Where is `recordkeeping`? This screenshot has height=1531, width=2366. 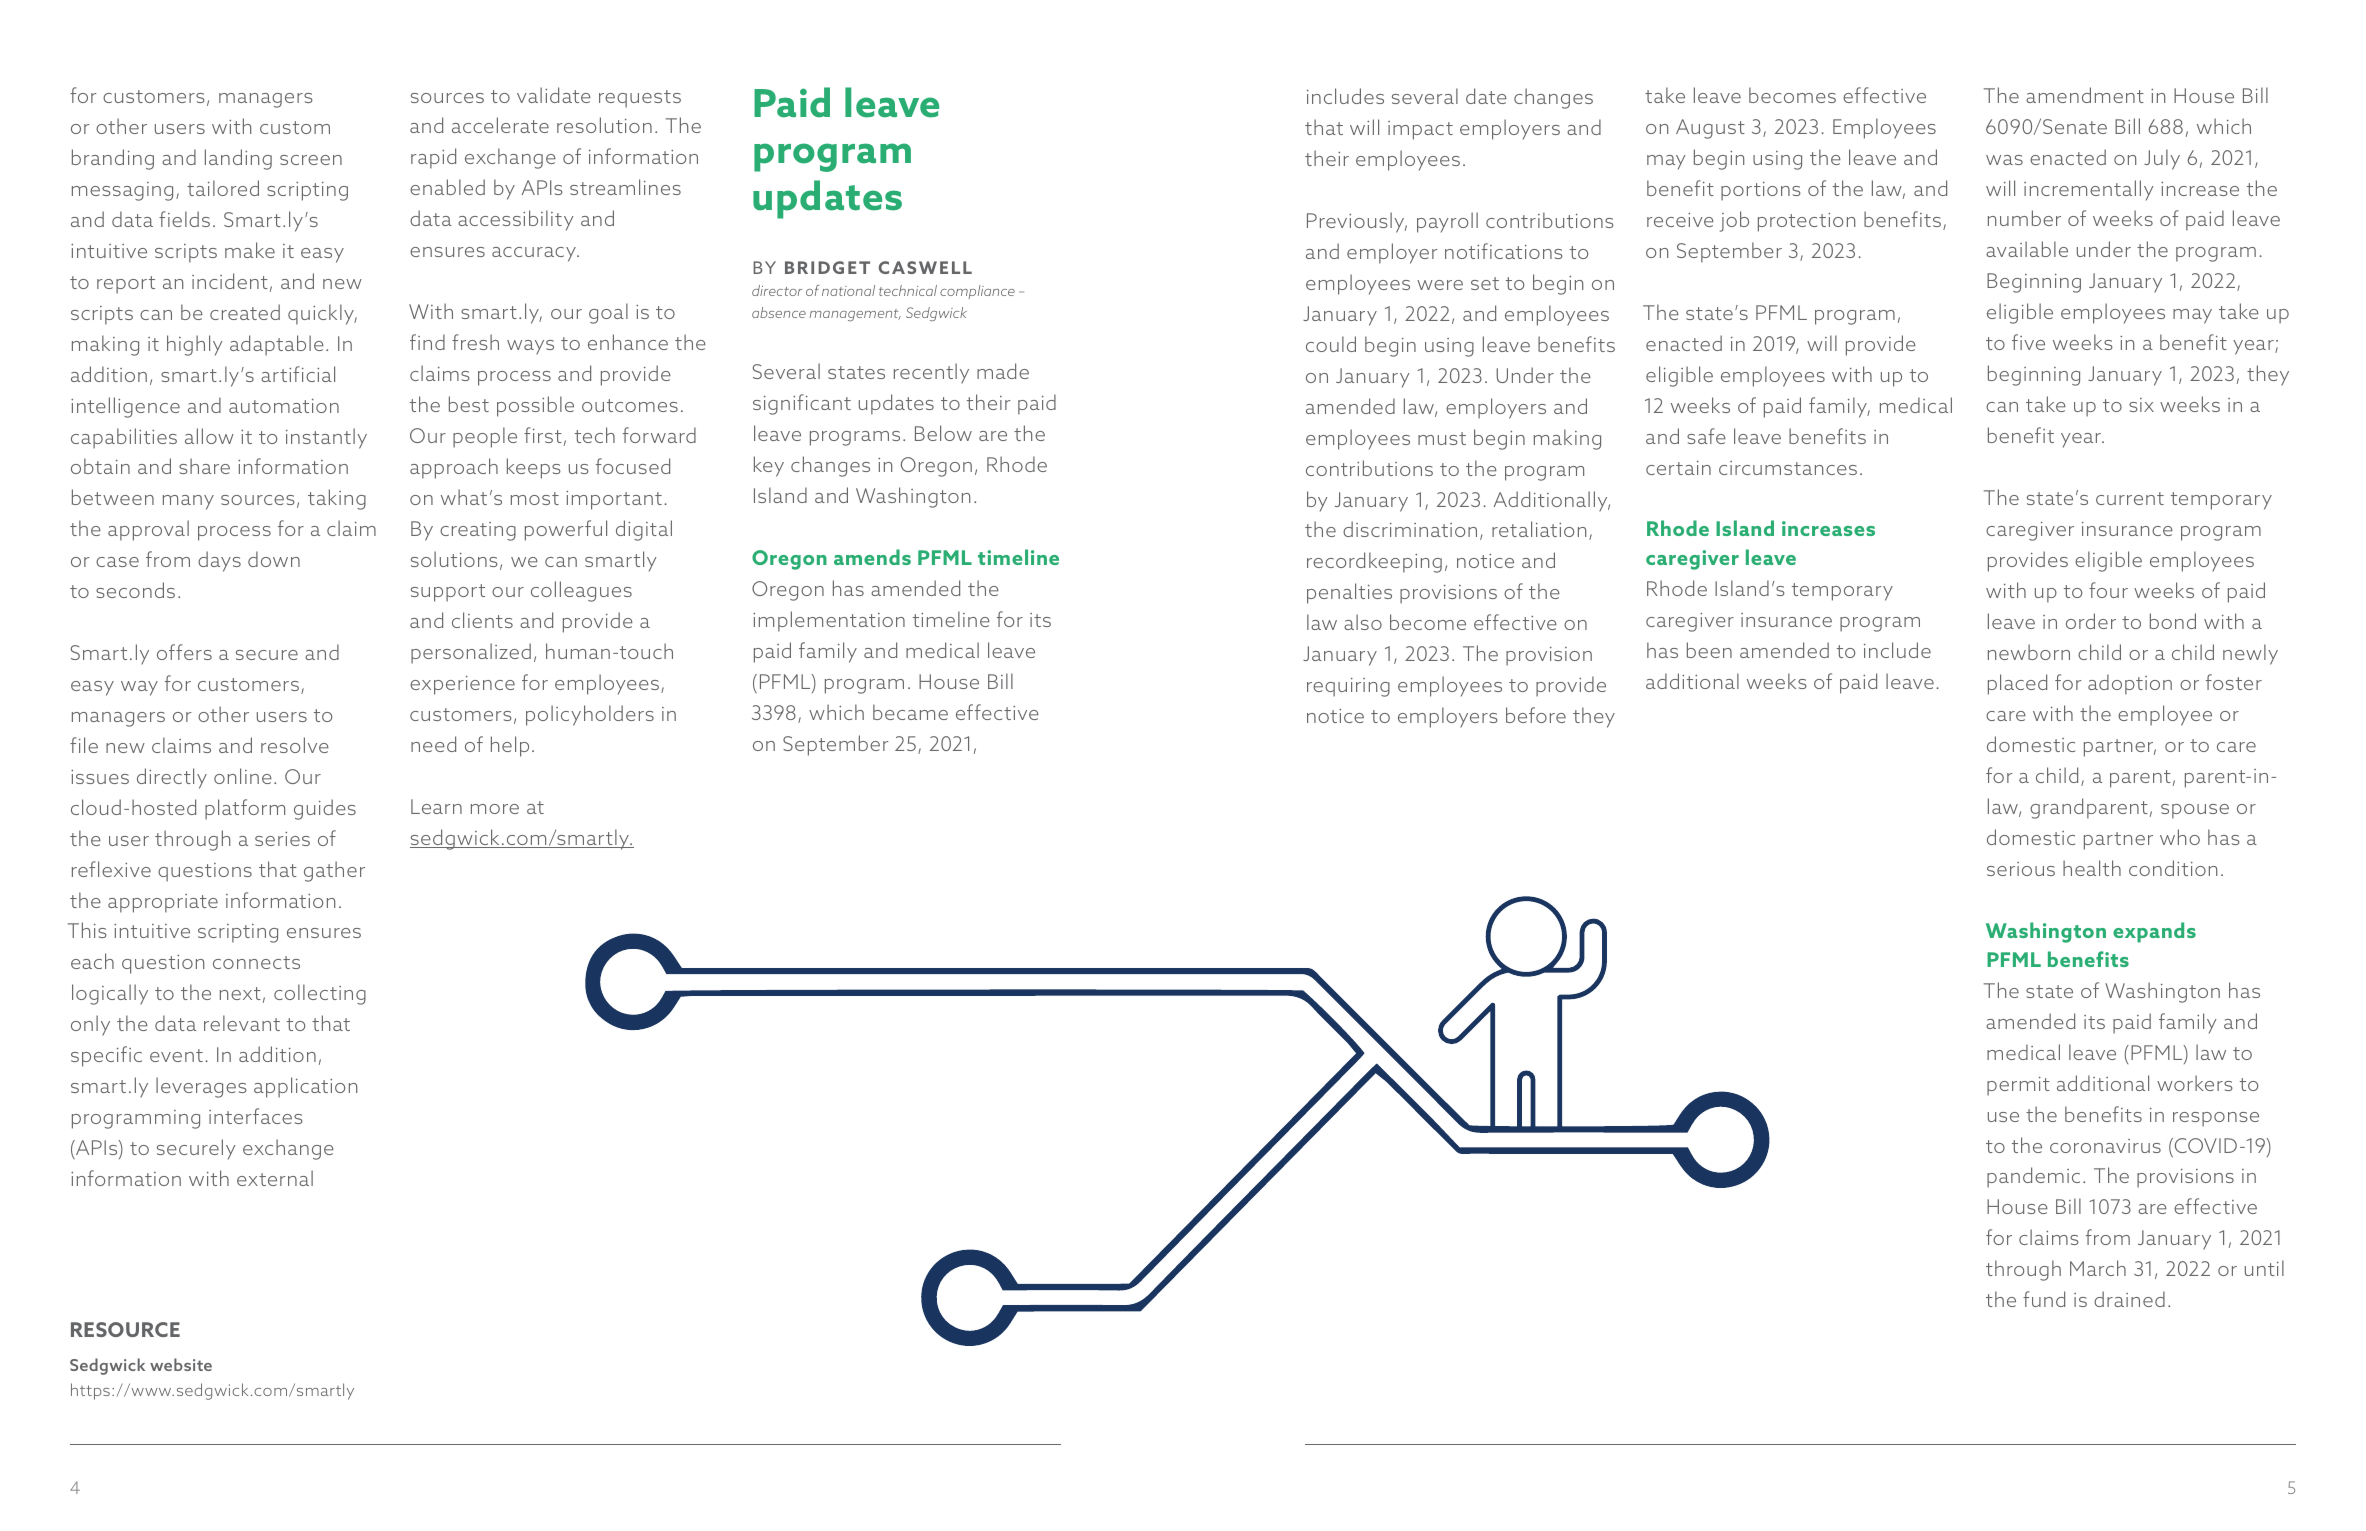 recordkeeping is located at coordinates (1374, 562).
